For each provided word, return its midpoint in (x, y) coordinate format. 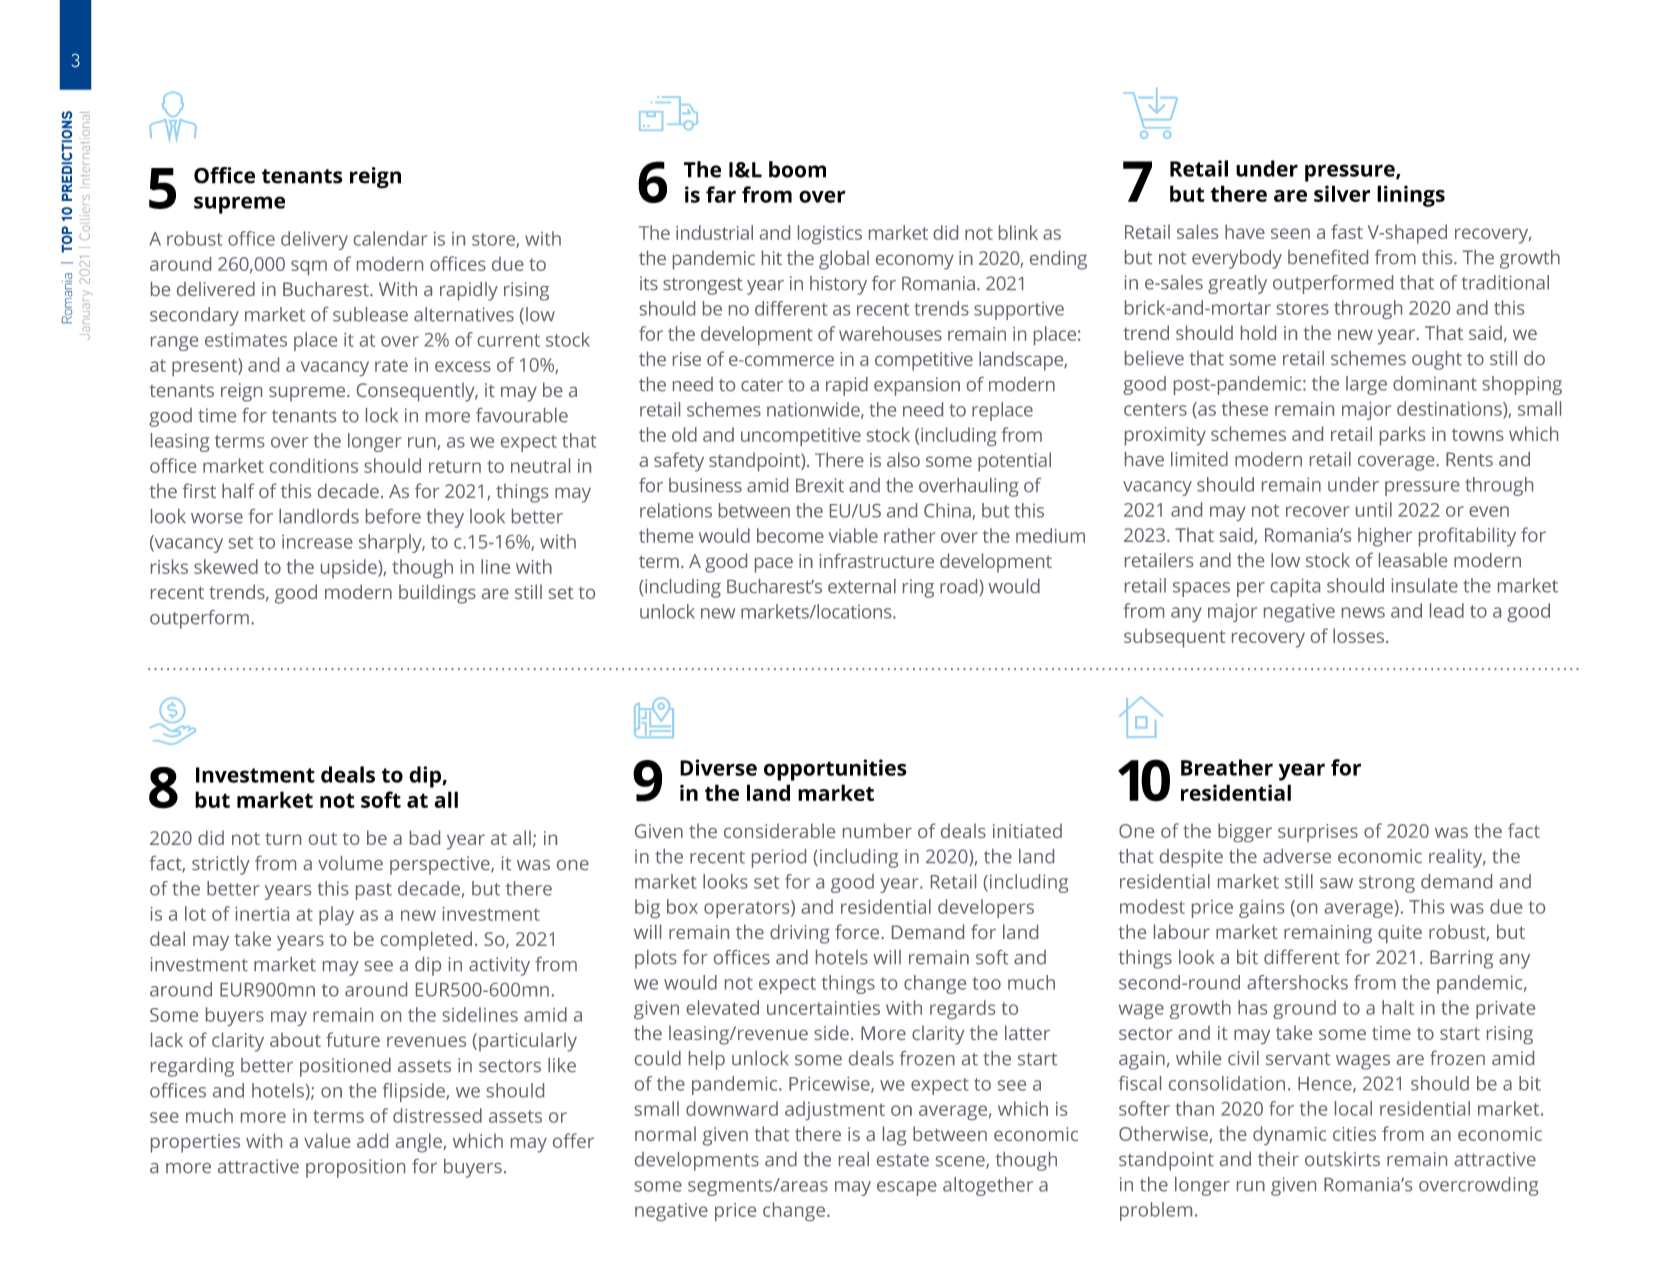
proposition (355, 1168)
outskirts (1342, 1158)
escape (907, 1188)
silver (1342, 193)
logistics (830, 234)
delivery (314, 240)
